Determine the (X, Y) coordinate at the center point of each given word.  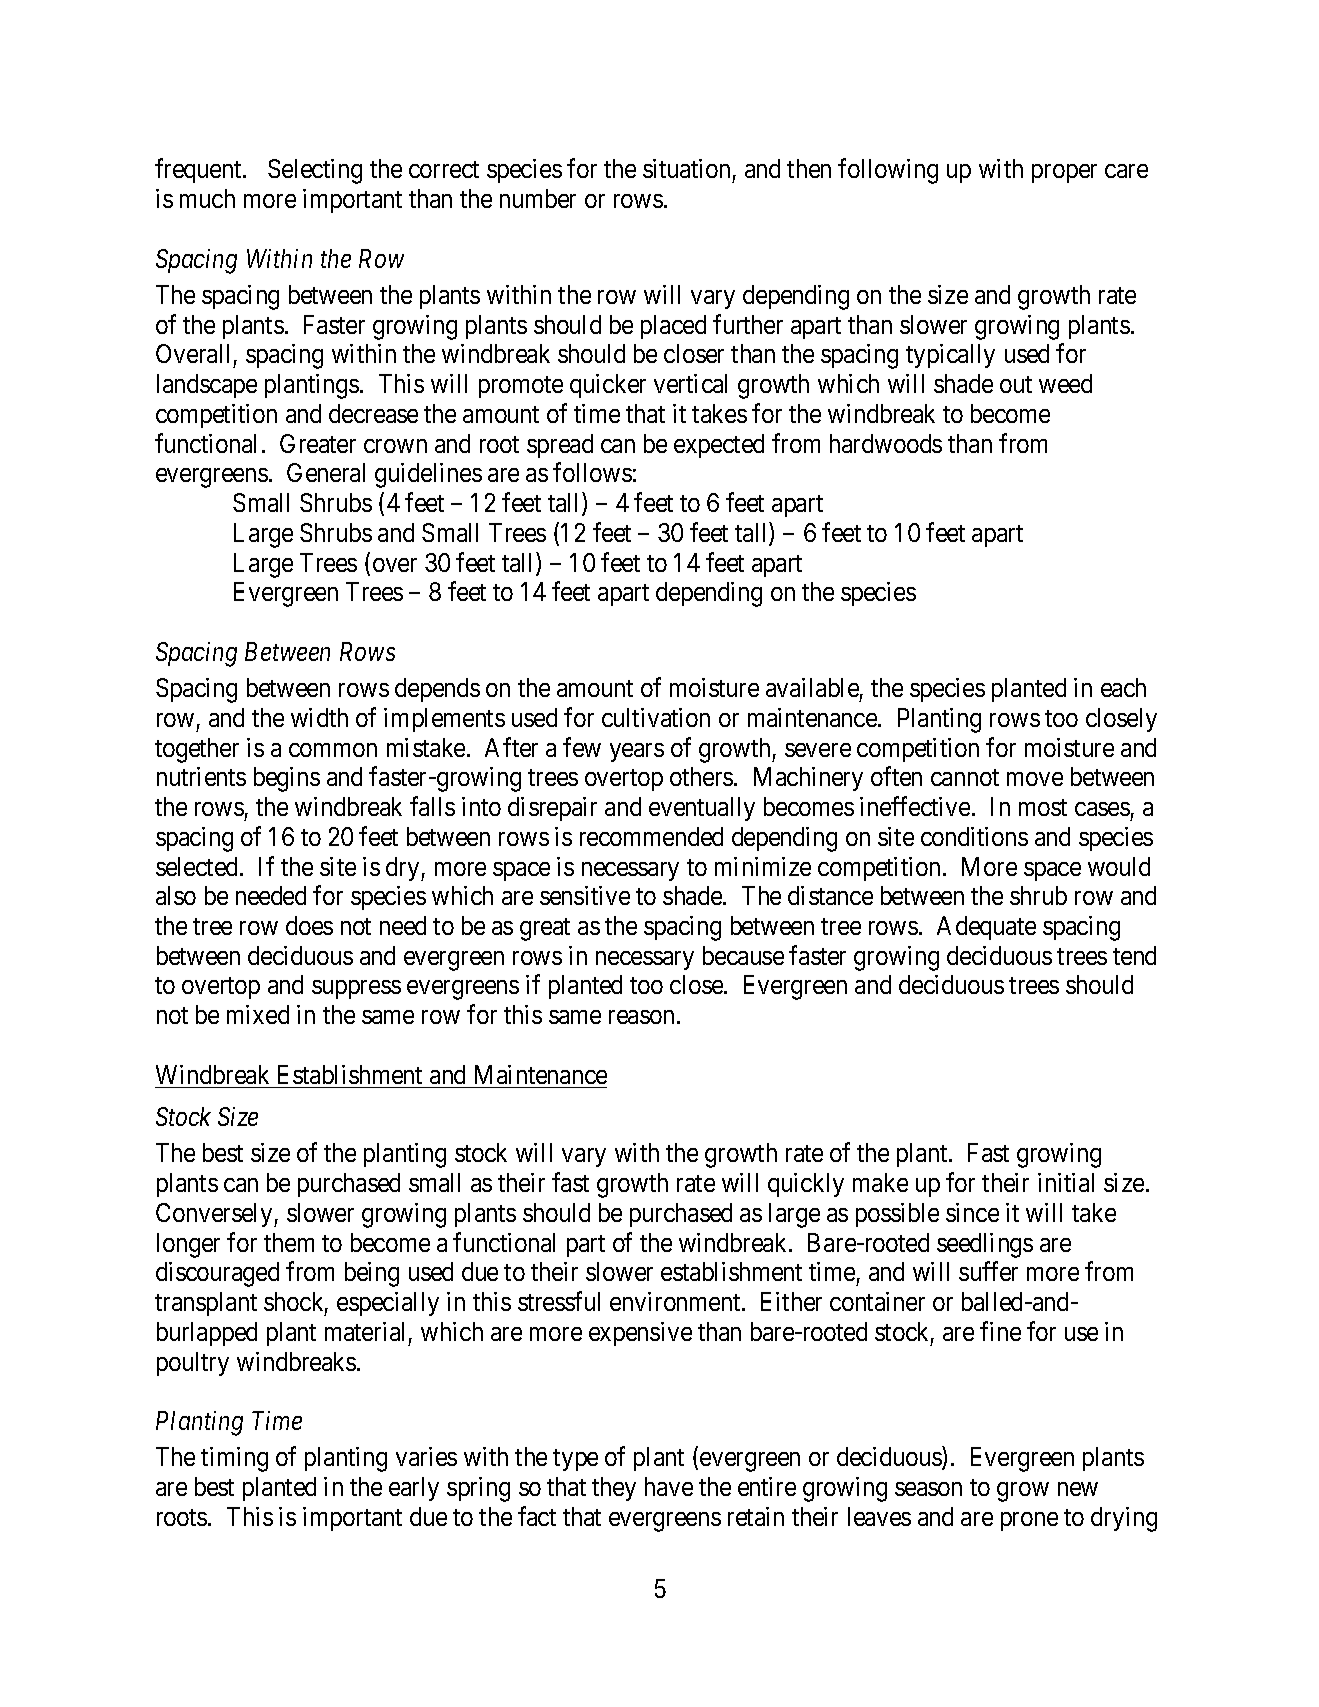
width (319, 717)
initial (1066, 1182)
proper (1064, 174)
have (669, 1486)
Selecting (315, 171)
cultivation (656, 717)
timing (234, 1459)
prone (1029, 1521)
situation (686, 168)
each (1123, 687)
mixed (258, 1014)
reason (641, 1017)
